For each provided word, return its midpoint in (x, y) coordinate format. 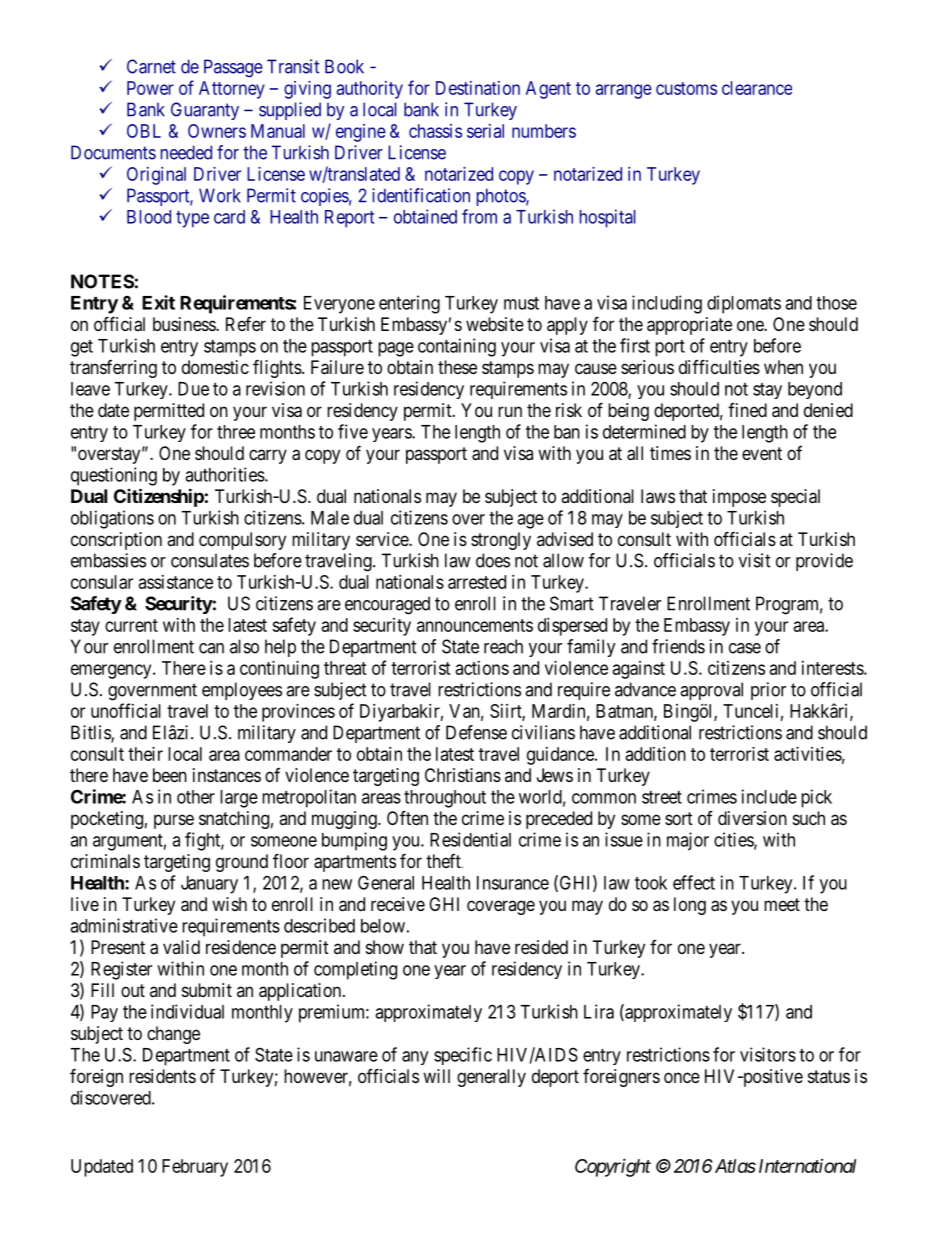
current (131, 625)
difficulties (719, 366)
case (745, 648)
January (209, 885)
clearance (757, 88)
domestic (215, 367)
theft (444, 861)
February (195, 1168)
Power (150, 88)
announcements (475, 625)
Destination (478, 88)
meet (782, 904)
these (457, 367)
